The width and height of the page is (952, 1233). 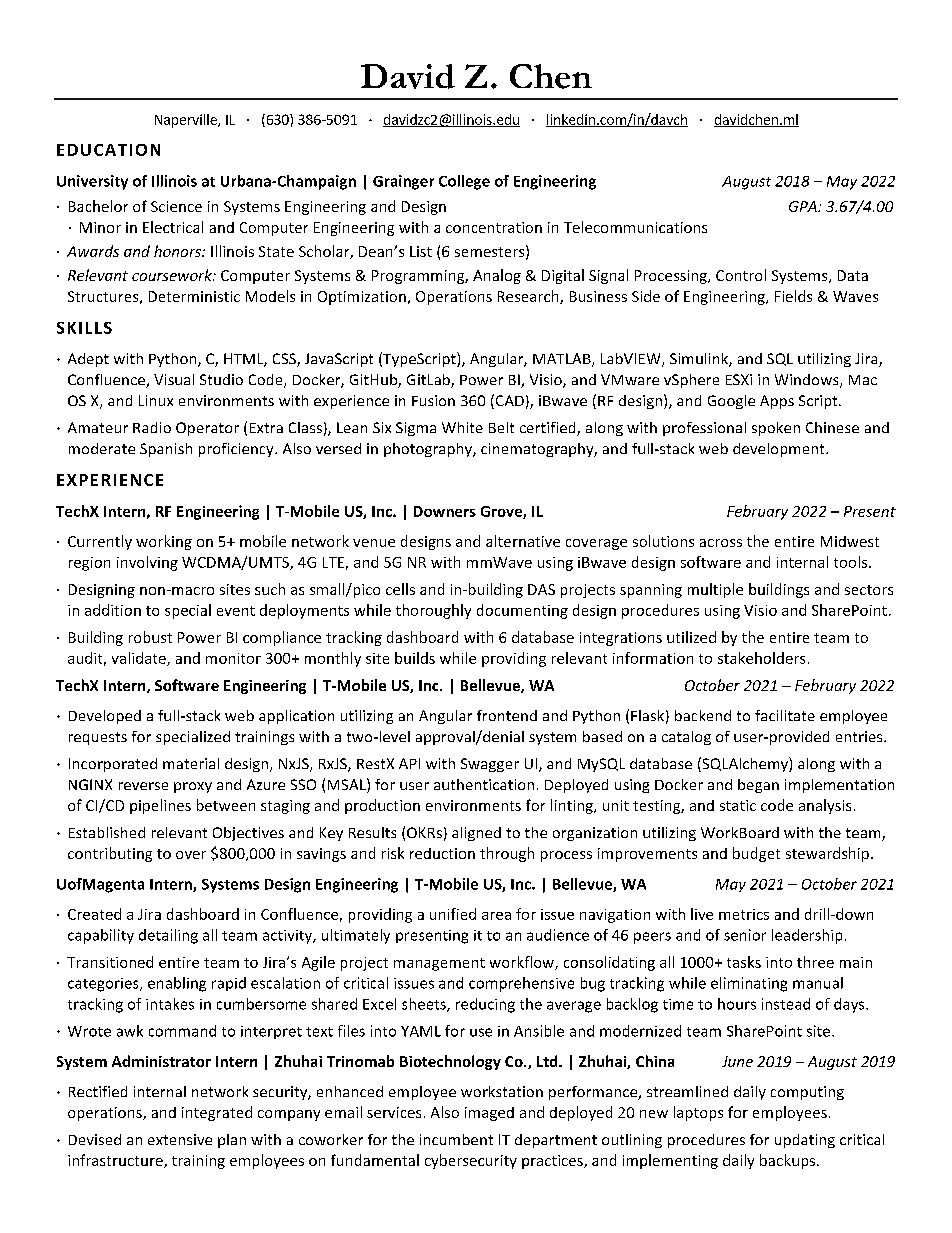 What do you see at coordinates (160, 806) in the page?
I see `pipelines` at bounding box center [160, 806].
